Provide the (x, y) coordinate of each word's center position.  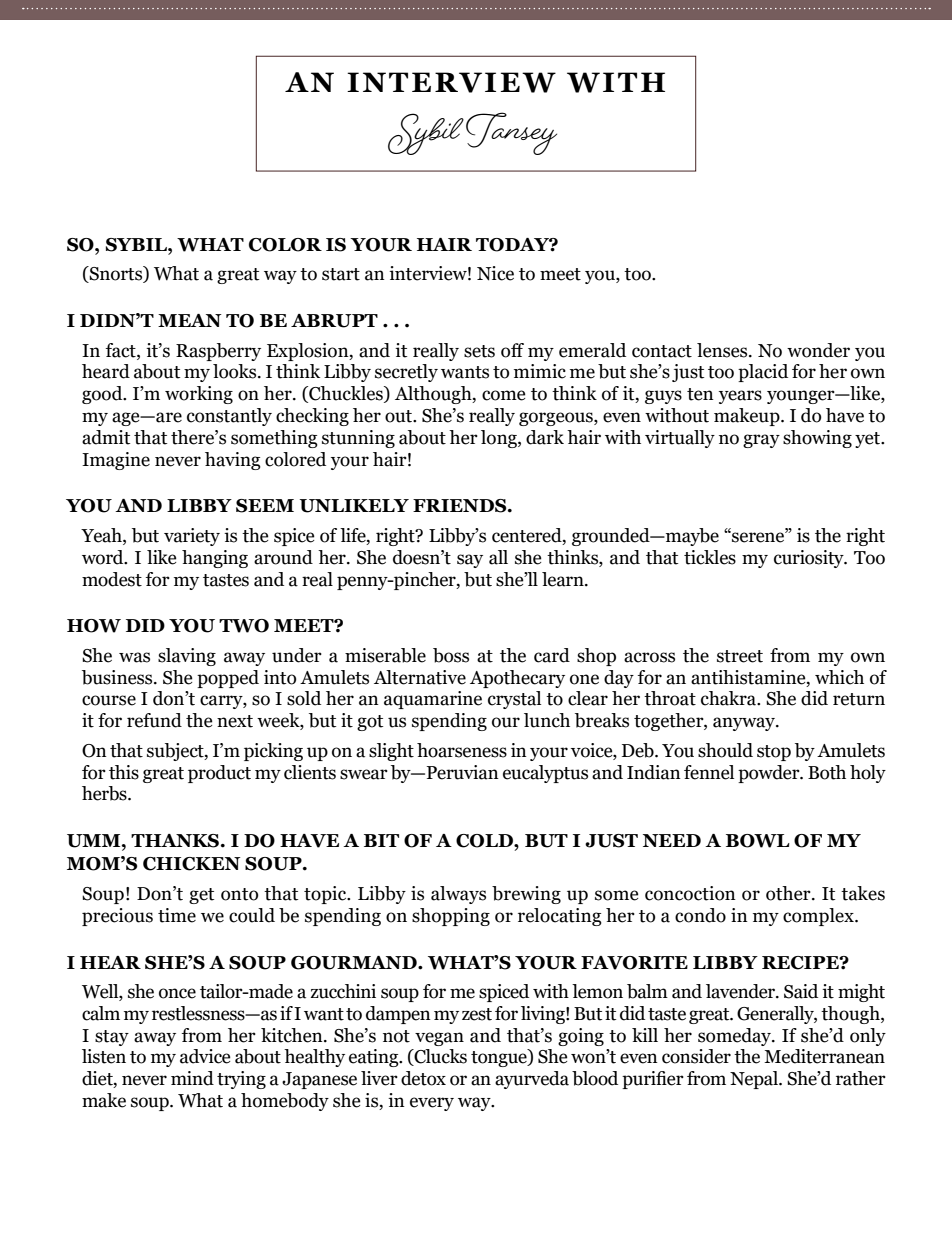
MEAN (189, 320)
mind (192, 1078)
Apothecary (517, 679)
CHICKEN (191, 864)
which (839, 677)
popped (228, 679)
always (458, 895)
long (500, 439)
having (233, 461)
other (789, 893)
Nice (495, 273)
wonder (818, 350)
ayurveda (532, 1080)
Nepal (755, 1080)
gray (761, 441)
